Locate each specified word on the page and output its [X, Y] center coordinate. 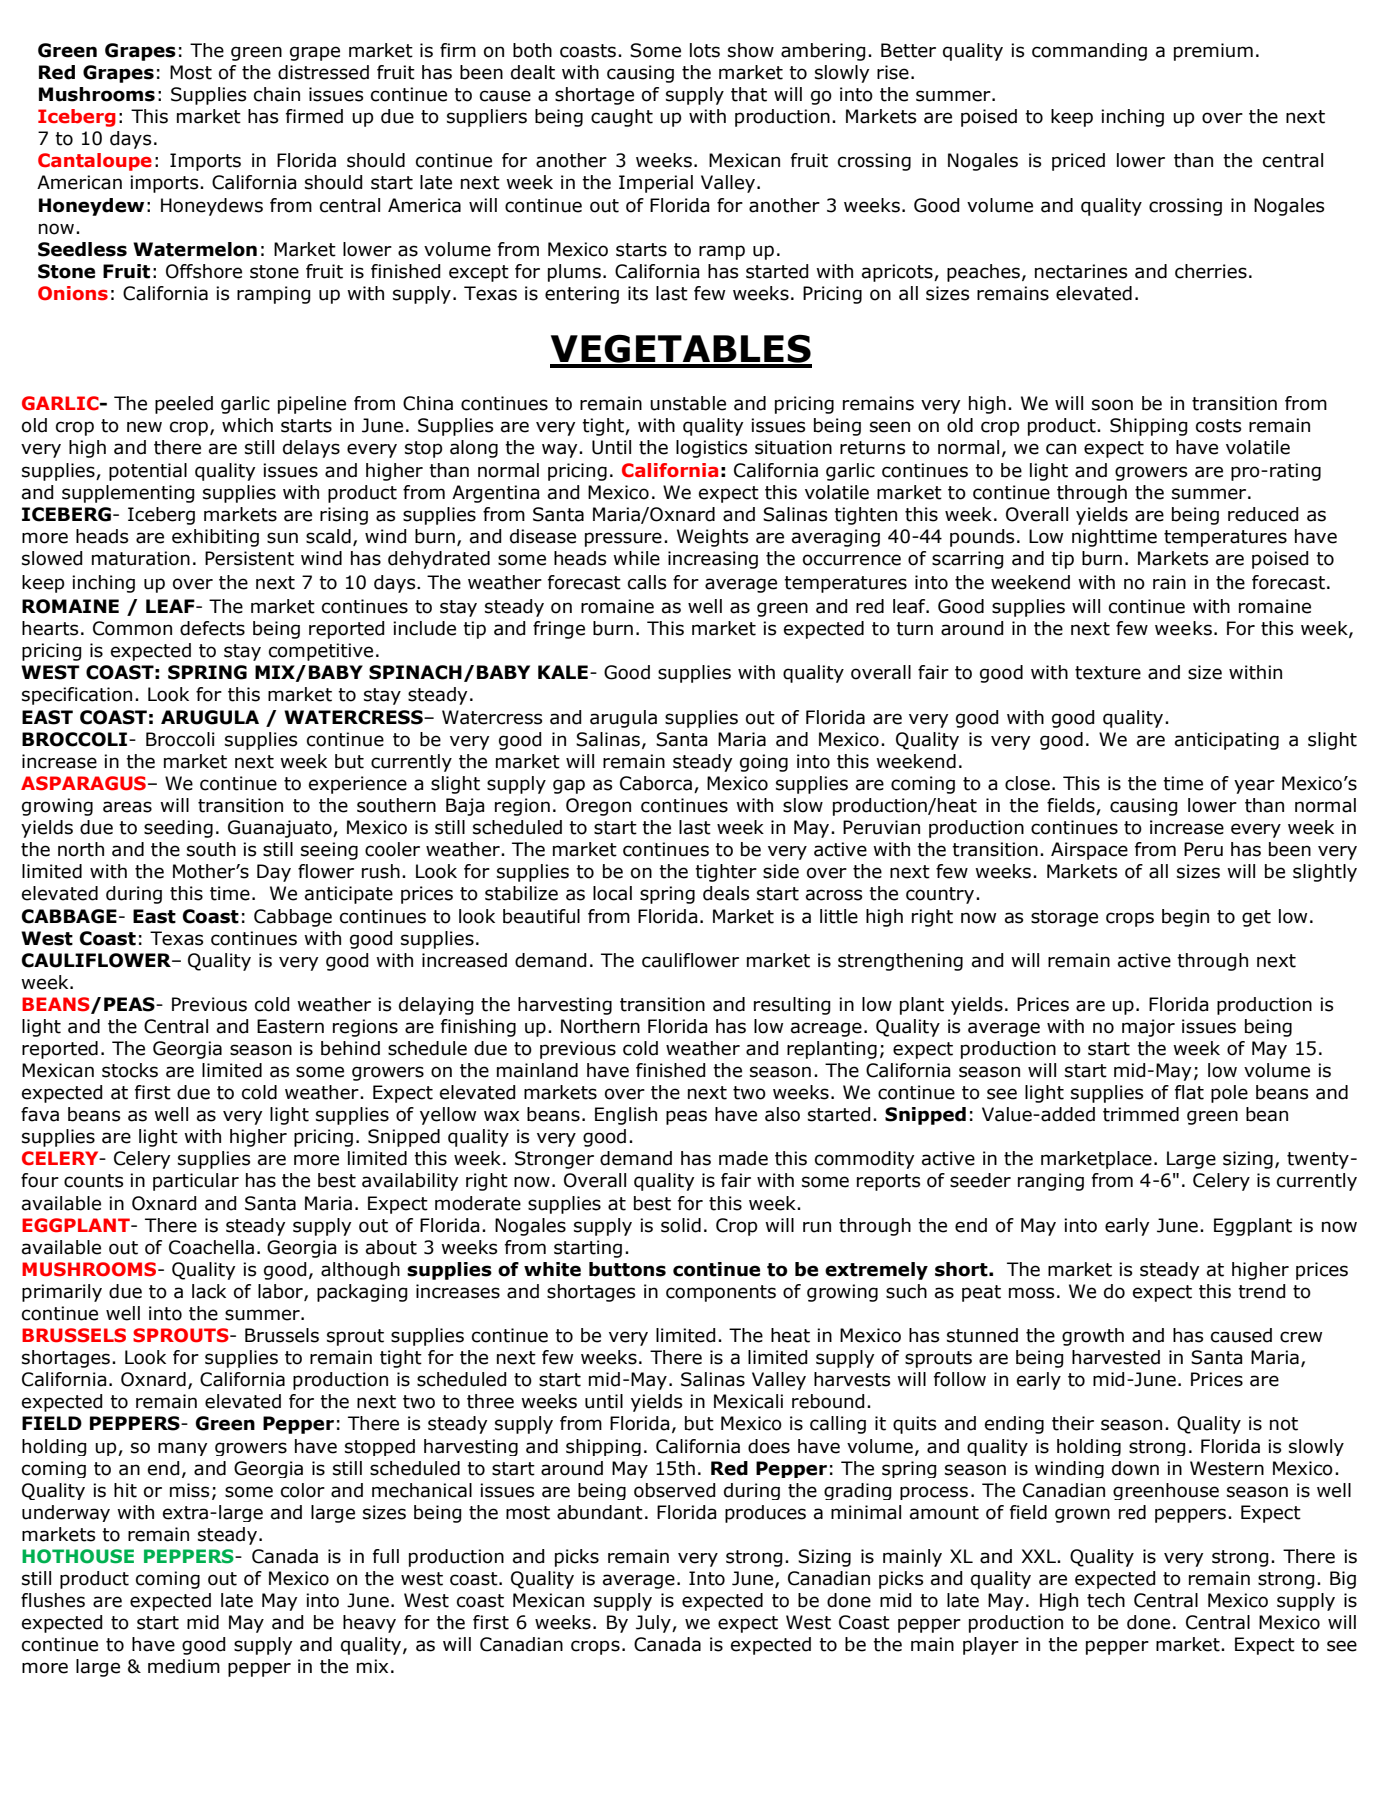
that [749, 94]
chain [277, 94]
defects [212, 628]
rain [1169, 582]
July [654, 1624]
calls [647, 582]
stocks [130, 1070]
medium [184, 1666]
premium [1213, 52]
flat [1189, 1092]
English [626, 1116]
